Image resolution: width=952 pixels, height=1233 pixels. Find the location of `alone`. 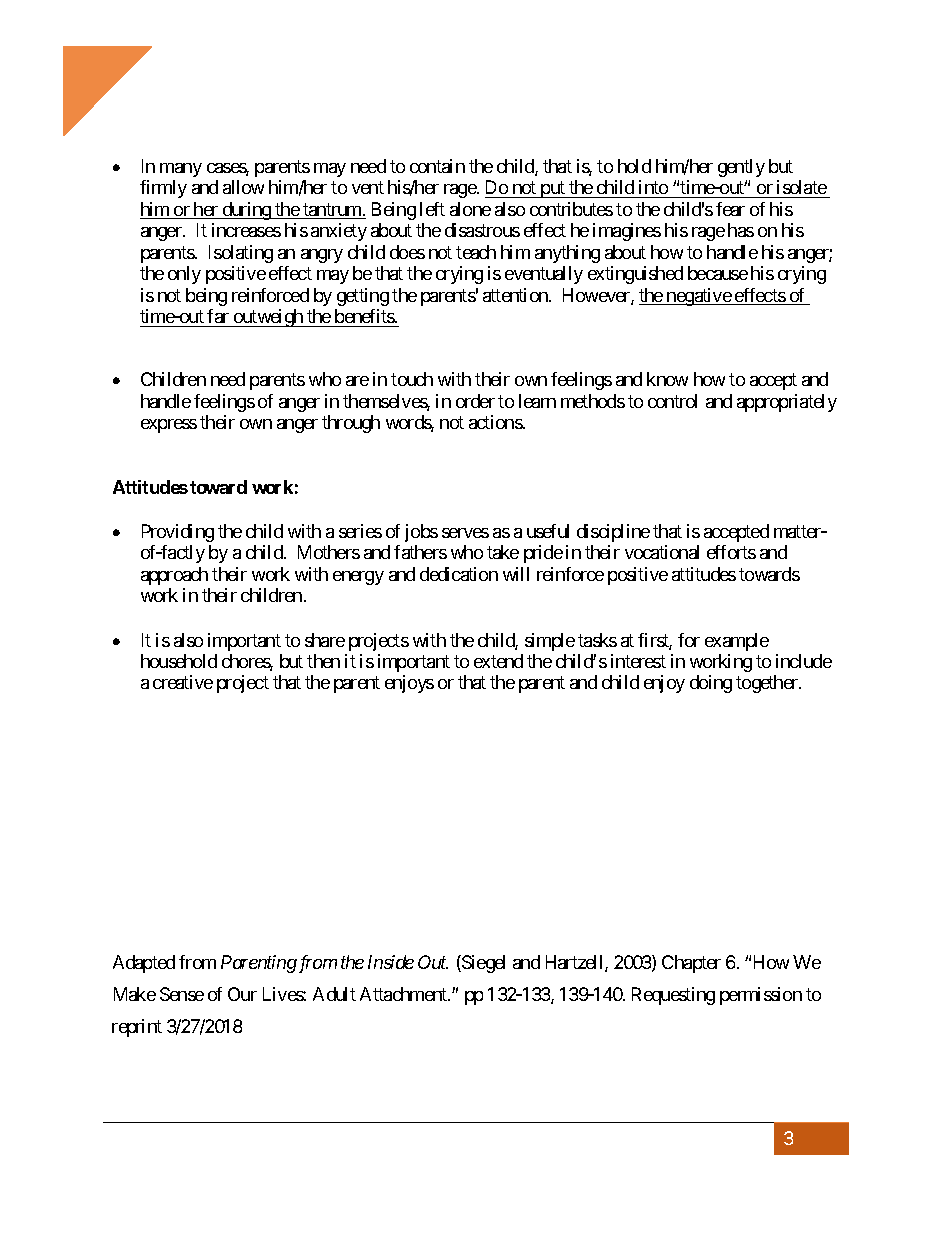

alone is located at coordinates (470, 209).
